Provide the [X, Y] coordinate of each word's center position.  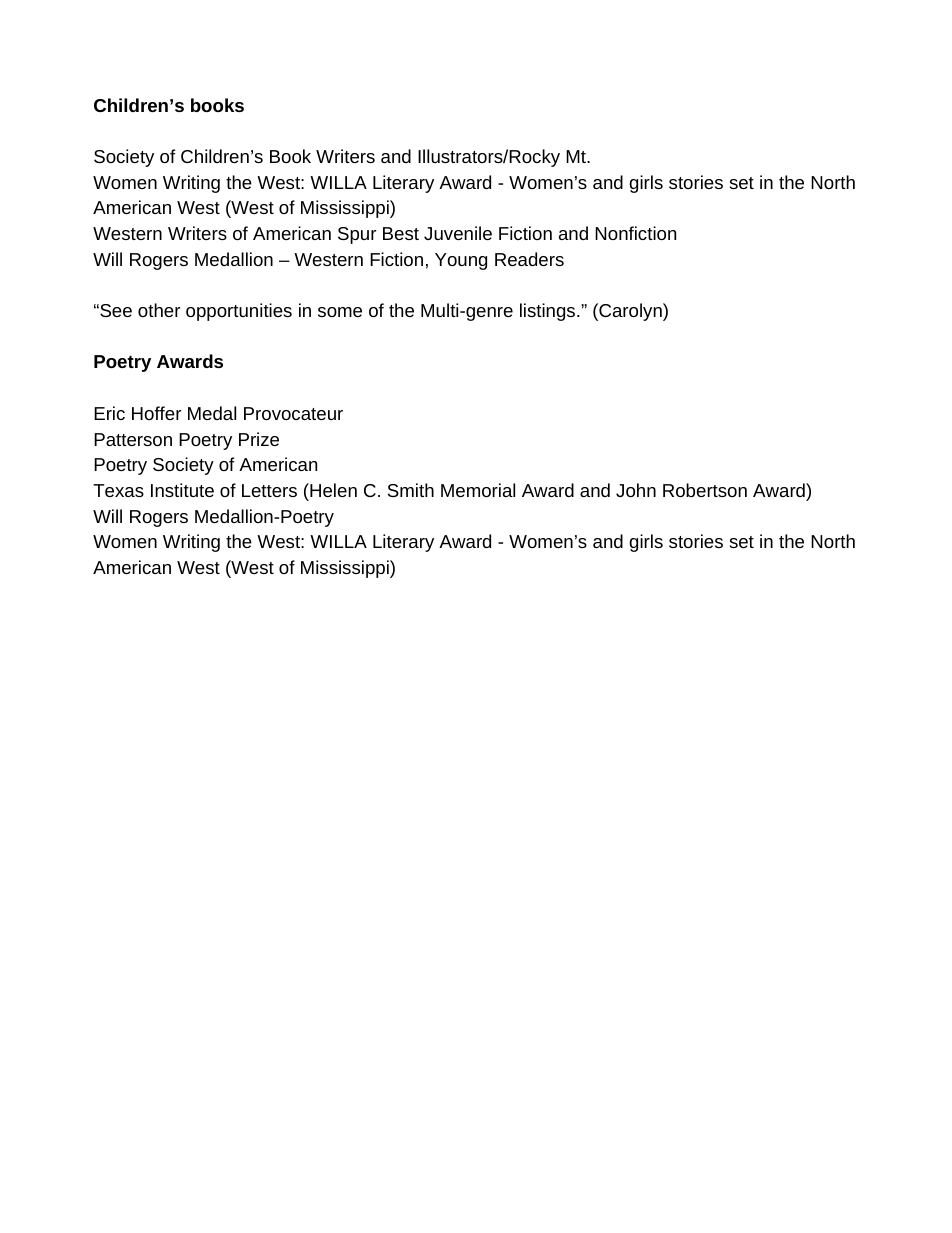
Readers [529, 259]
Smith [411, 490]
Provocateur [293, 413]
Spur [357, 235]
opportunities [239, 312]
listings [549, 312]
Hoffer [156, 413]
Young [461, 261]
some [340, 312]
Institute [182, 490]
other [159, 310]
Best [401, 233]
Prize [259, 439]
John [636, 490]
